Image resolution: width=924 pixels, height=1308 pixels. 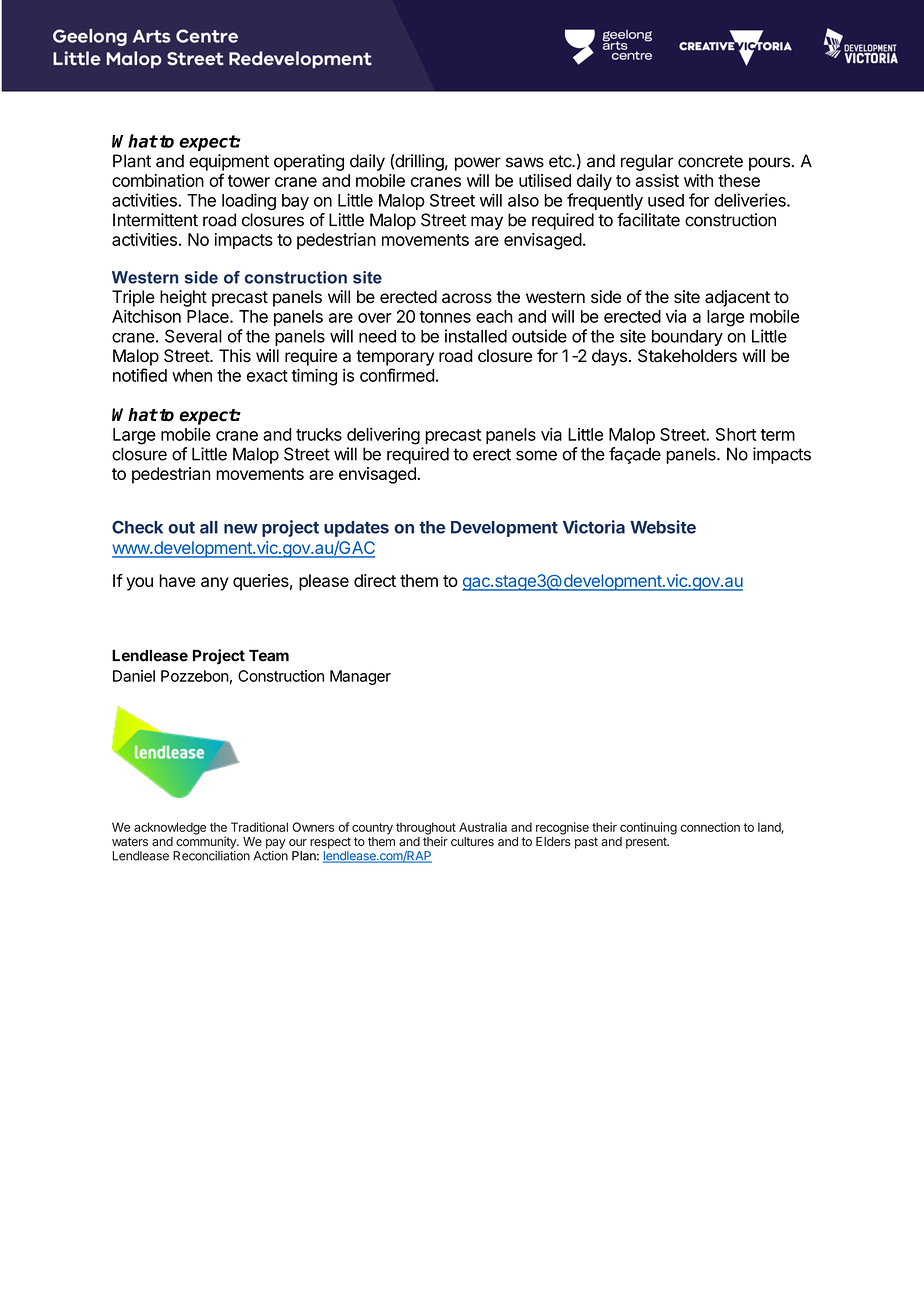 I want to click on Victoria, so click(x=594, y=527).
